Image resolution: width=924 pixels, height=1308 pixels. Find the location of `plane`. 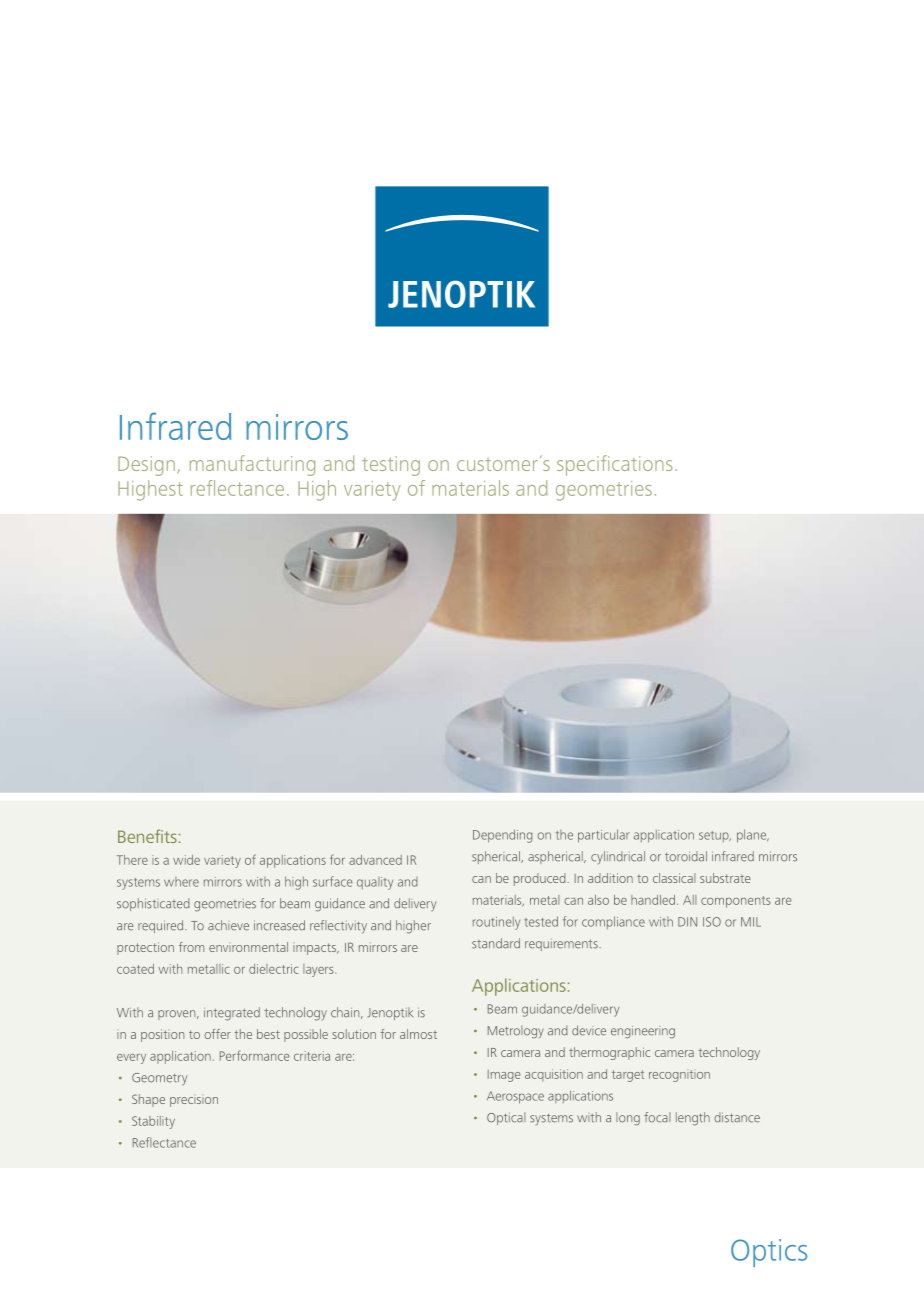

plane is located at coordinates (753, 836).
